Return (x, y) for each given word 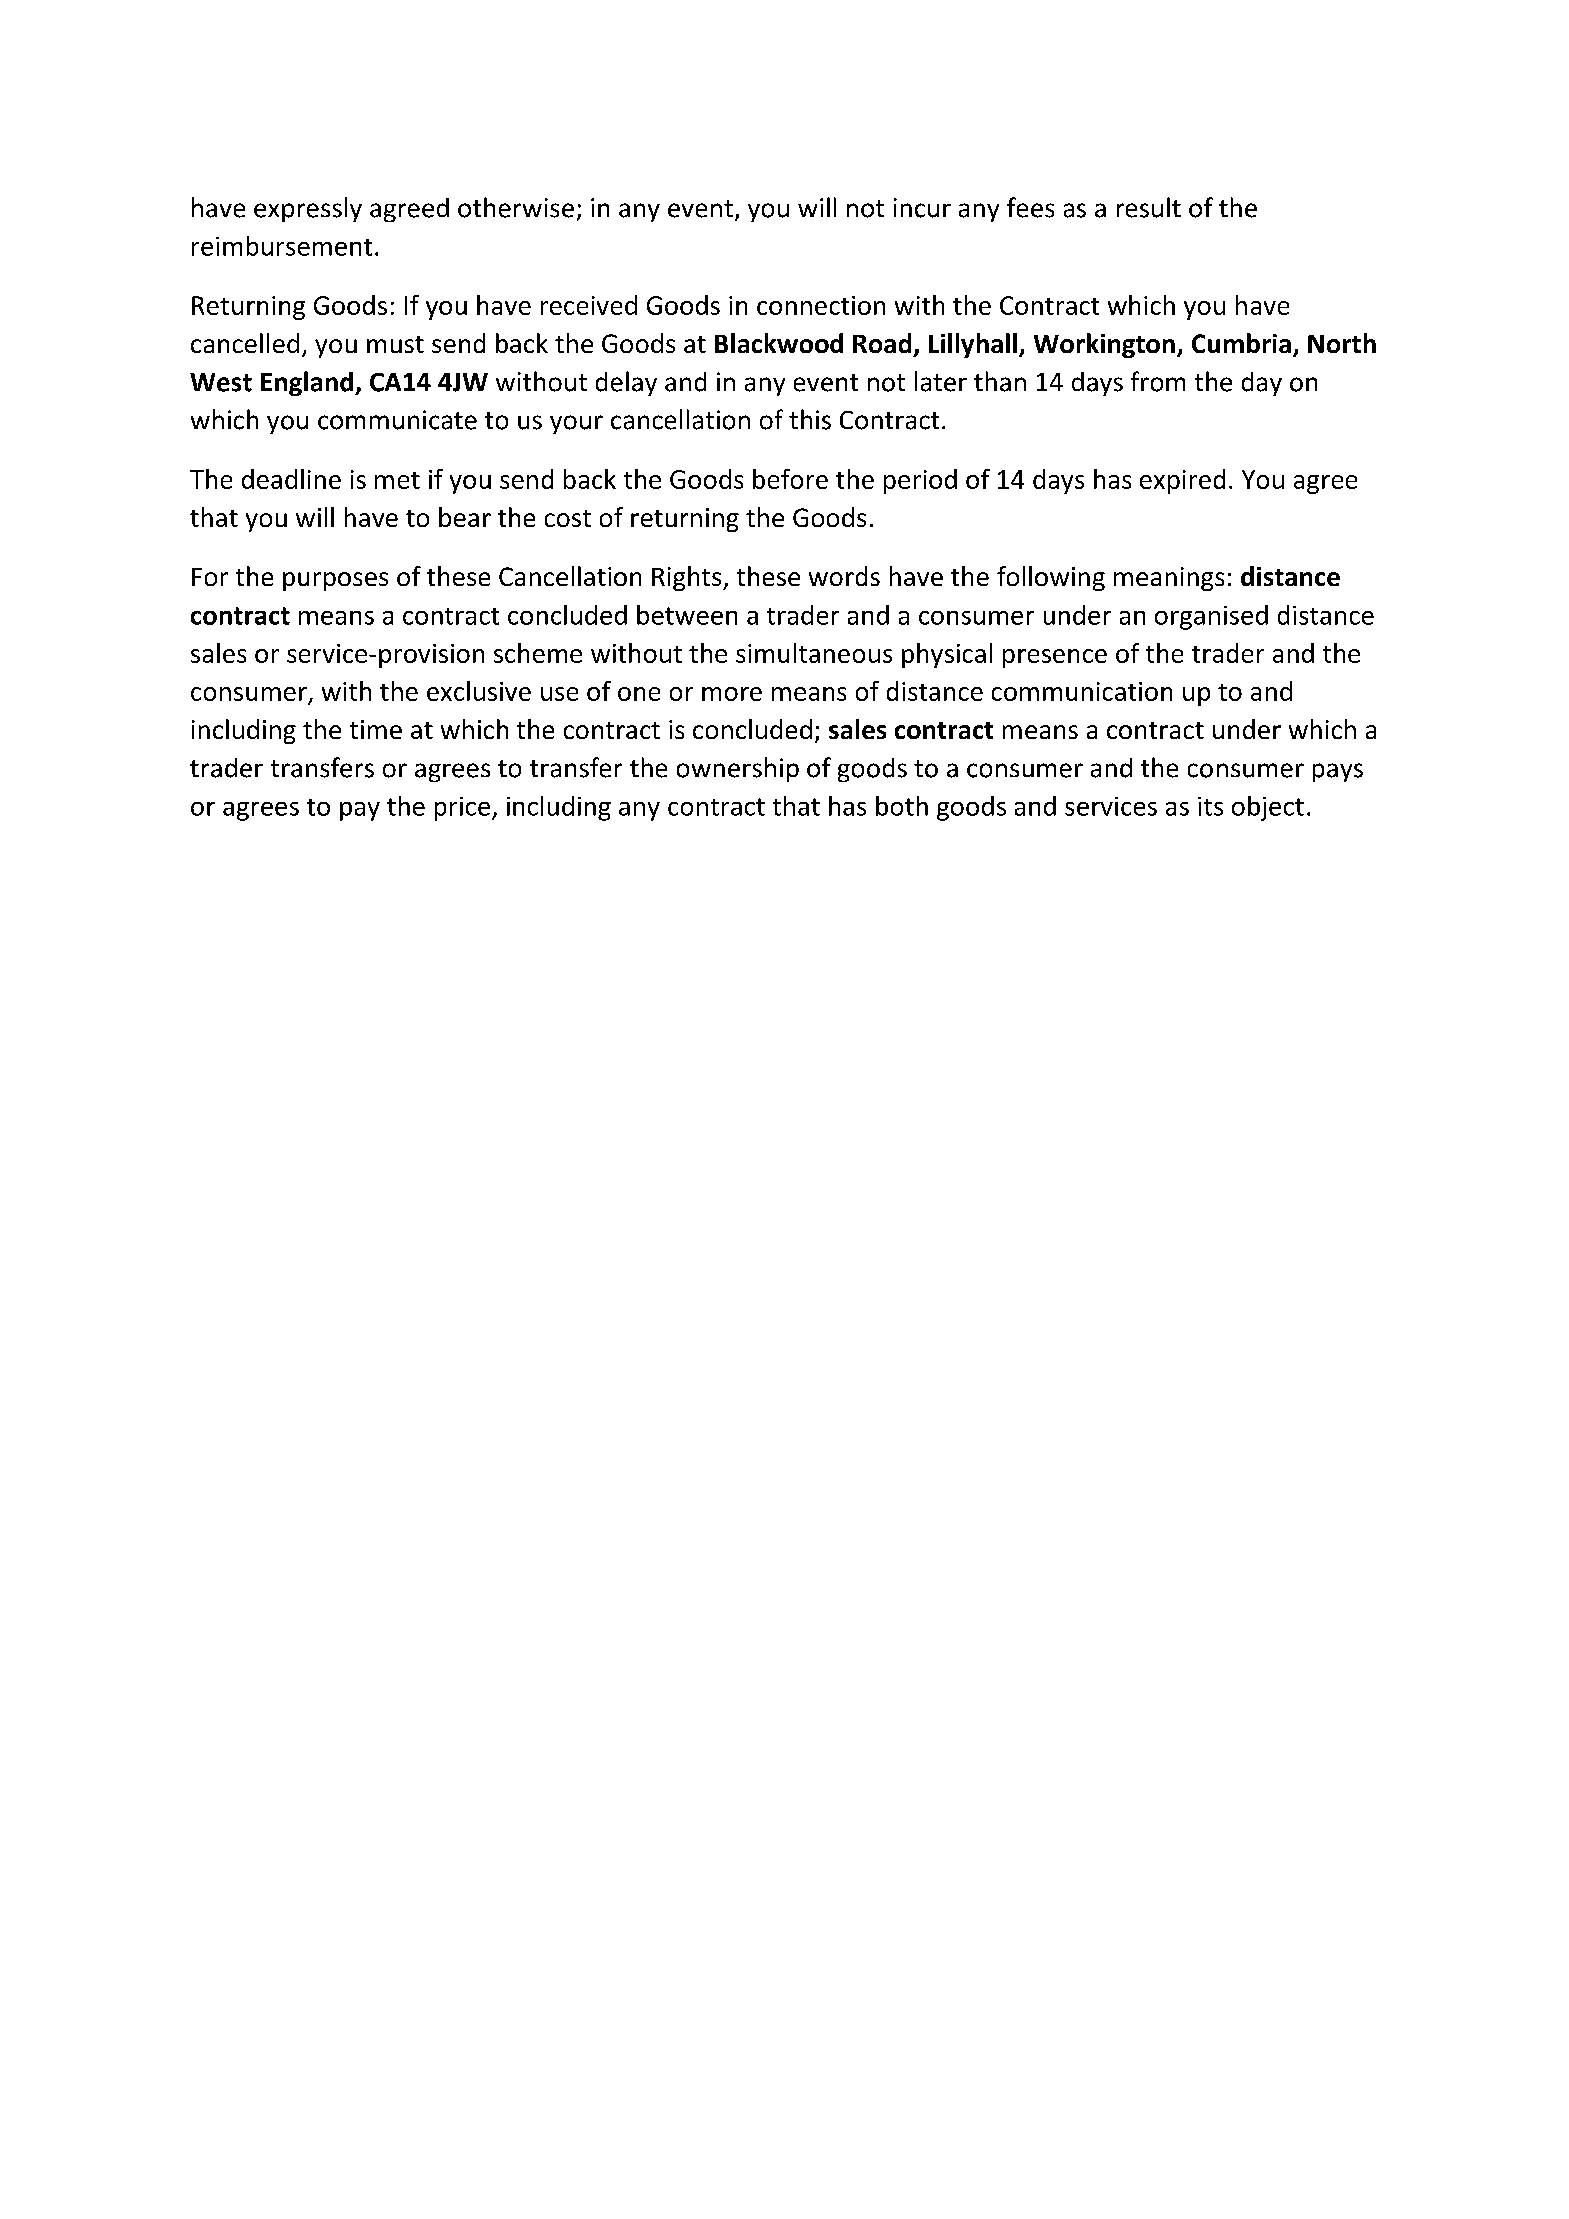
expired (1182, 481)
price (462, 809)
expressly (308, 209)
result (1149, 207)
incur (922, 208)
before (790, 479)
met (397, 480)
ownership (738, 769)
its (1210, 806)
